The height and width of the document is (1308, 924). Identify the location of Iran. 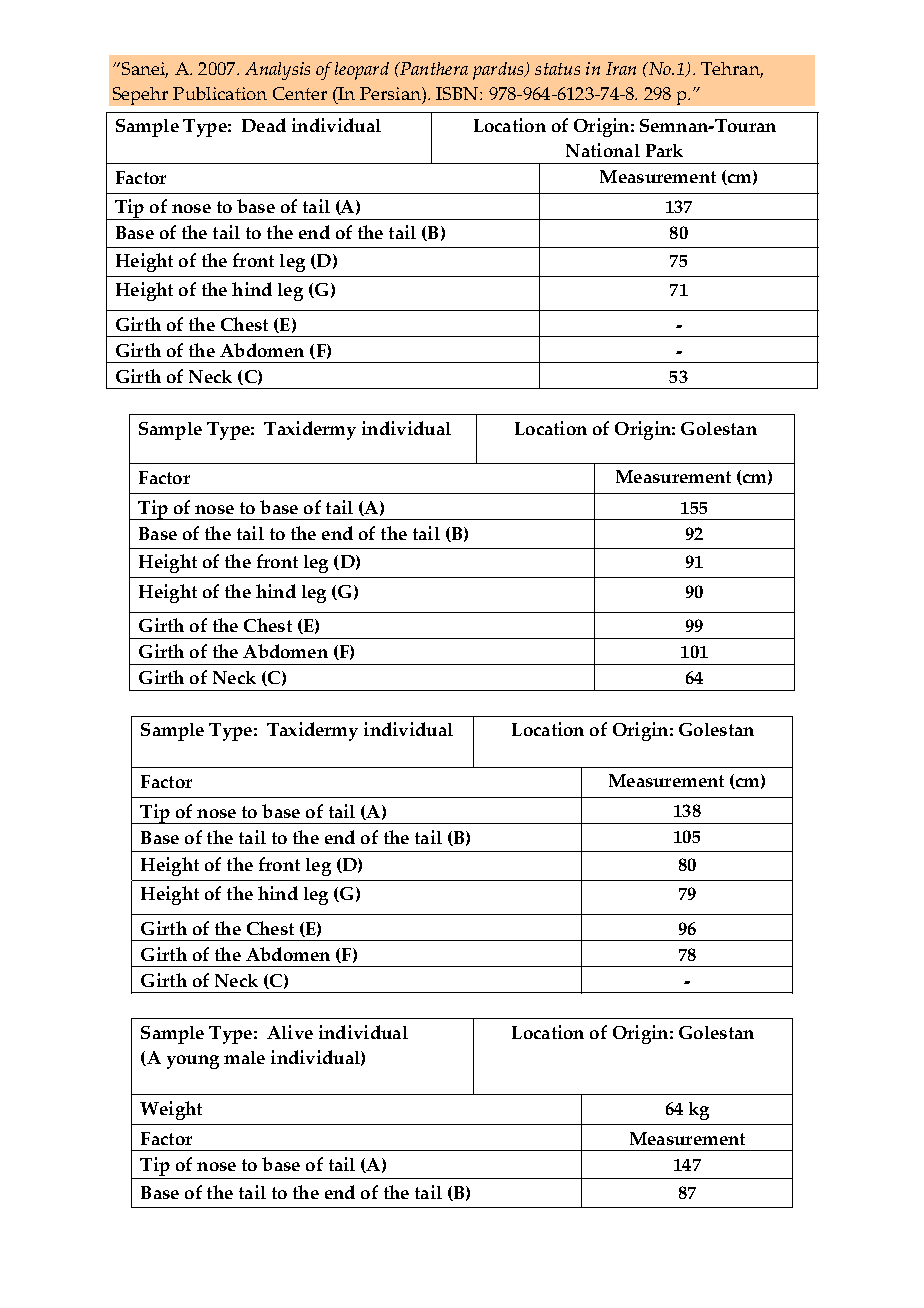
(621, 68).
